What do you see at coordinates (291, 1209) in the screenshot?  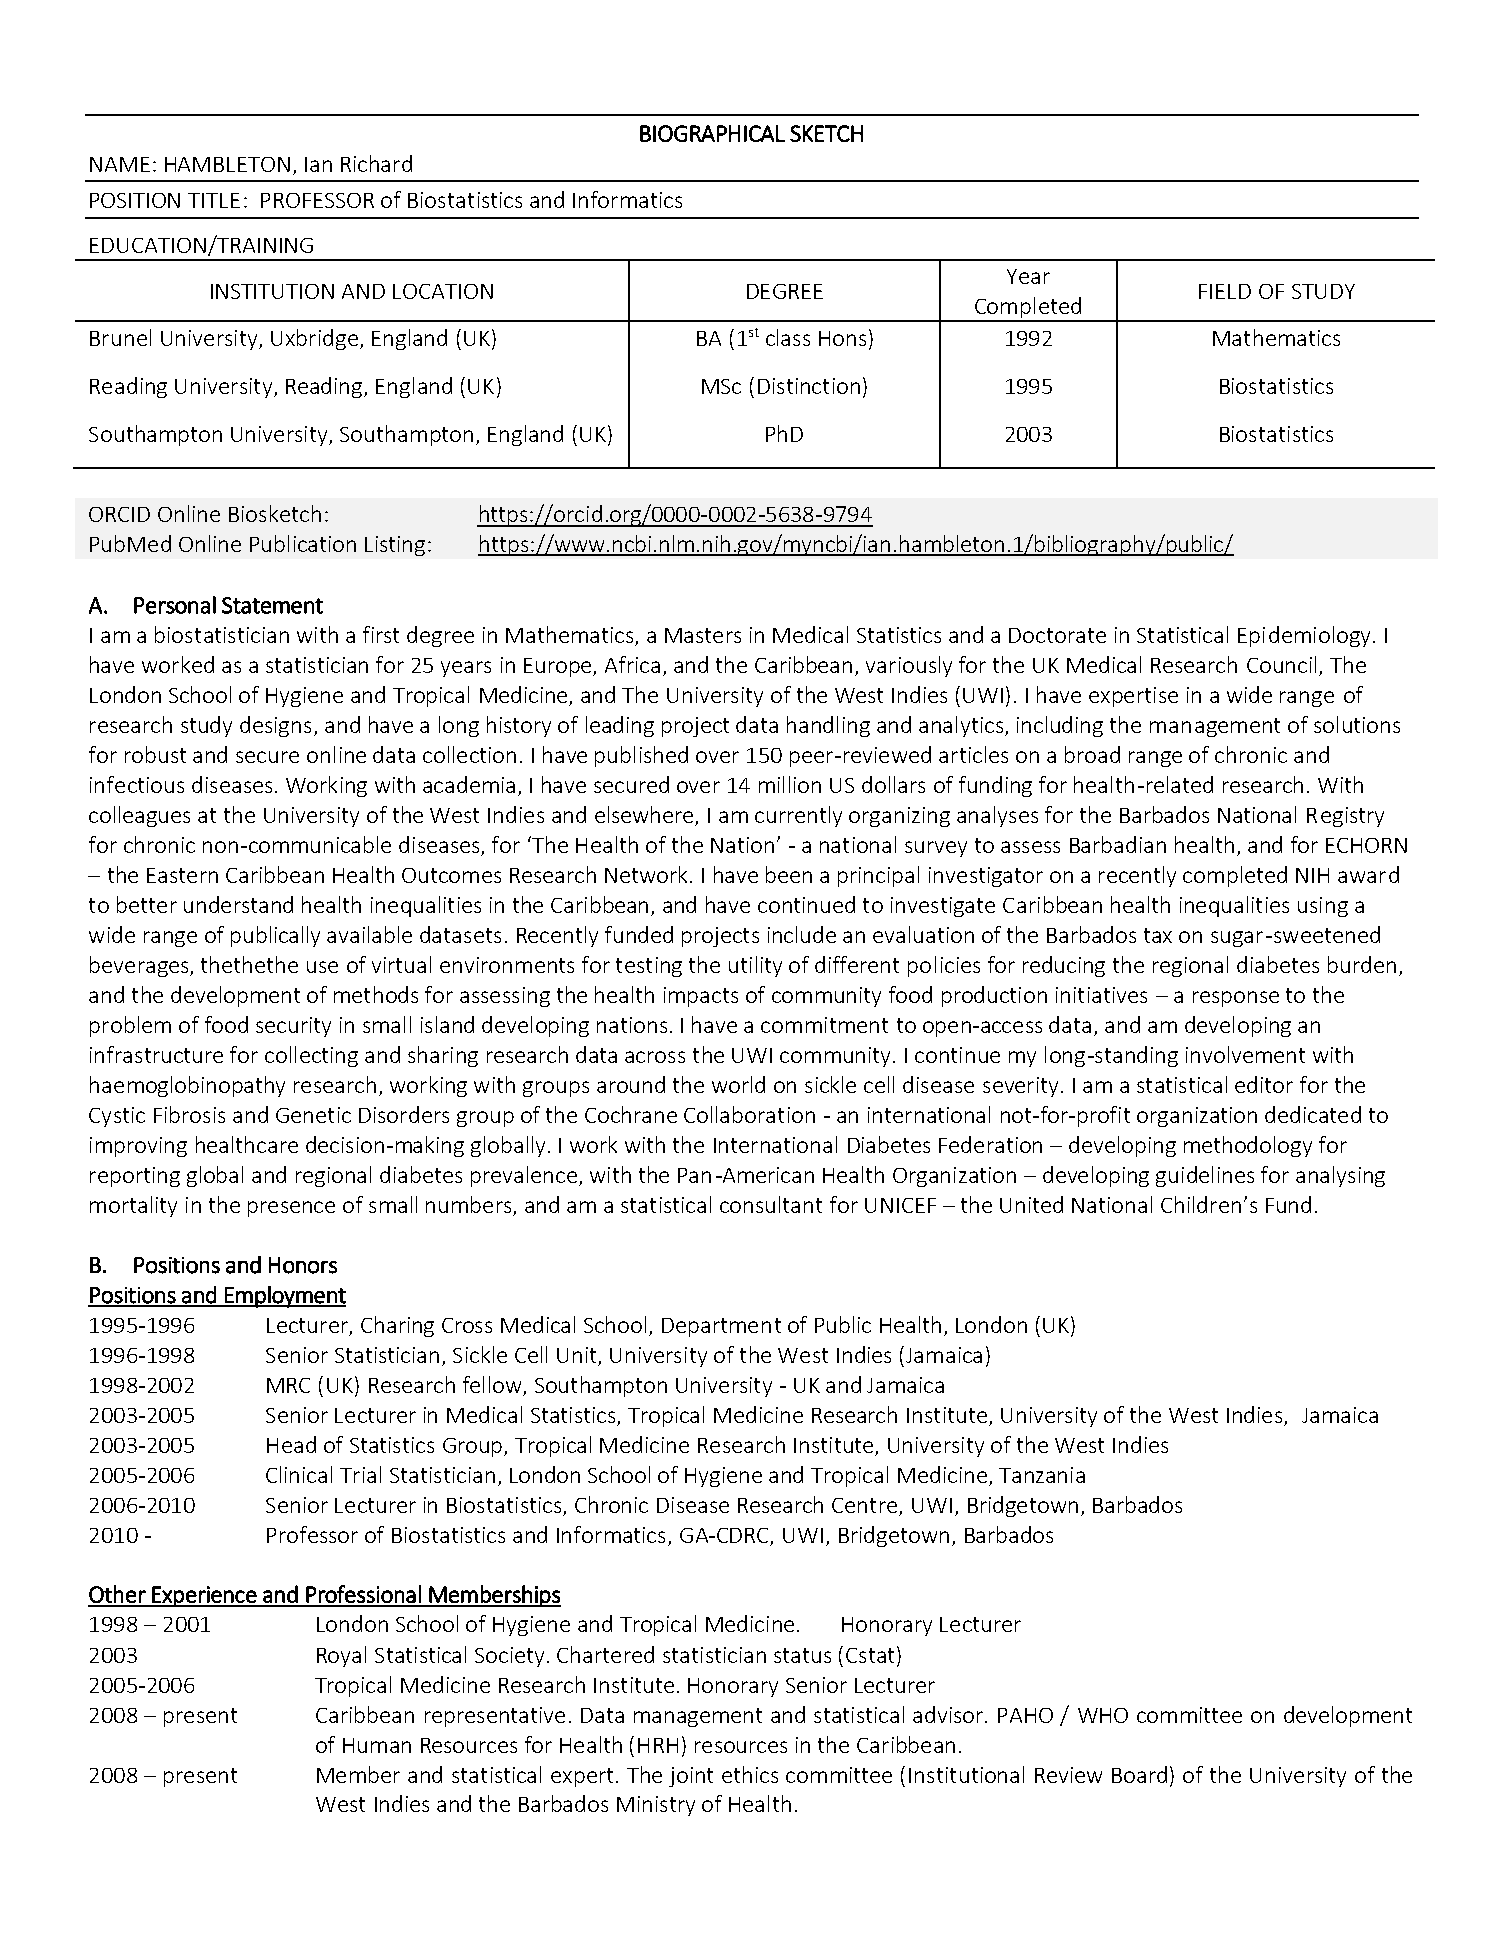 I see `presence` at bounding box center [291, 1209].
